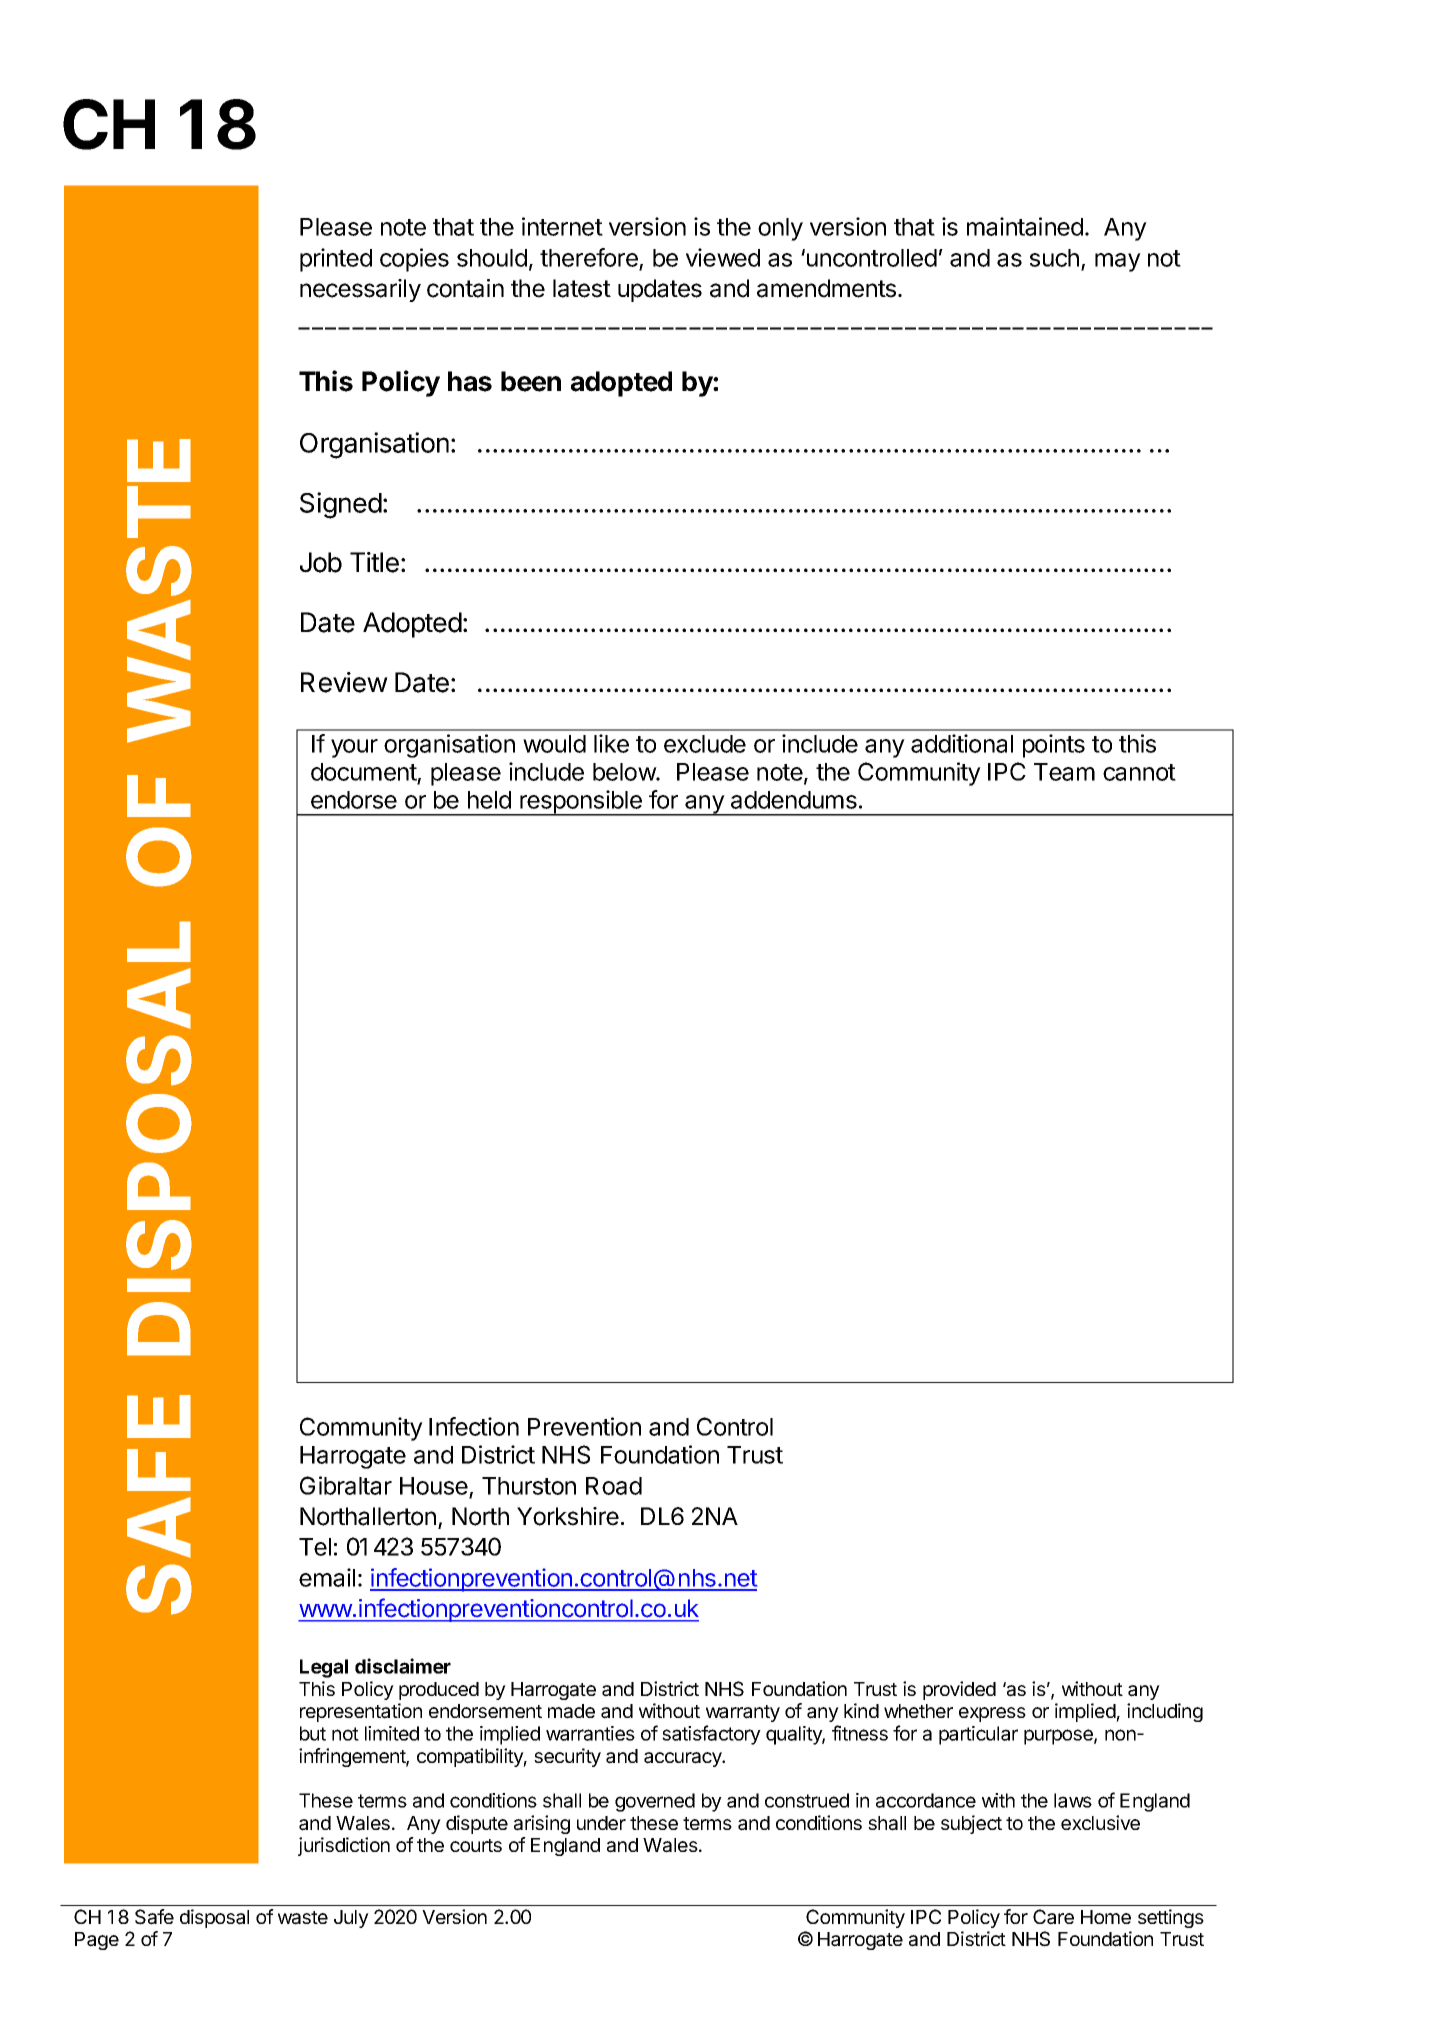 The image size is (1443, 2041). What do you see at coordinates (1054, 258) in the screenshot?
I see `such` at bounding box center [1054, 258].
